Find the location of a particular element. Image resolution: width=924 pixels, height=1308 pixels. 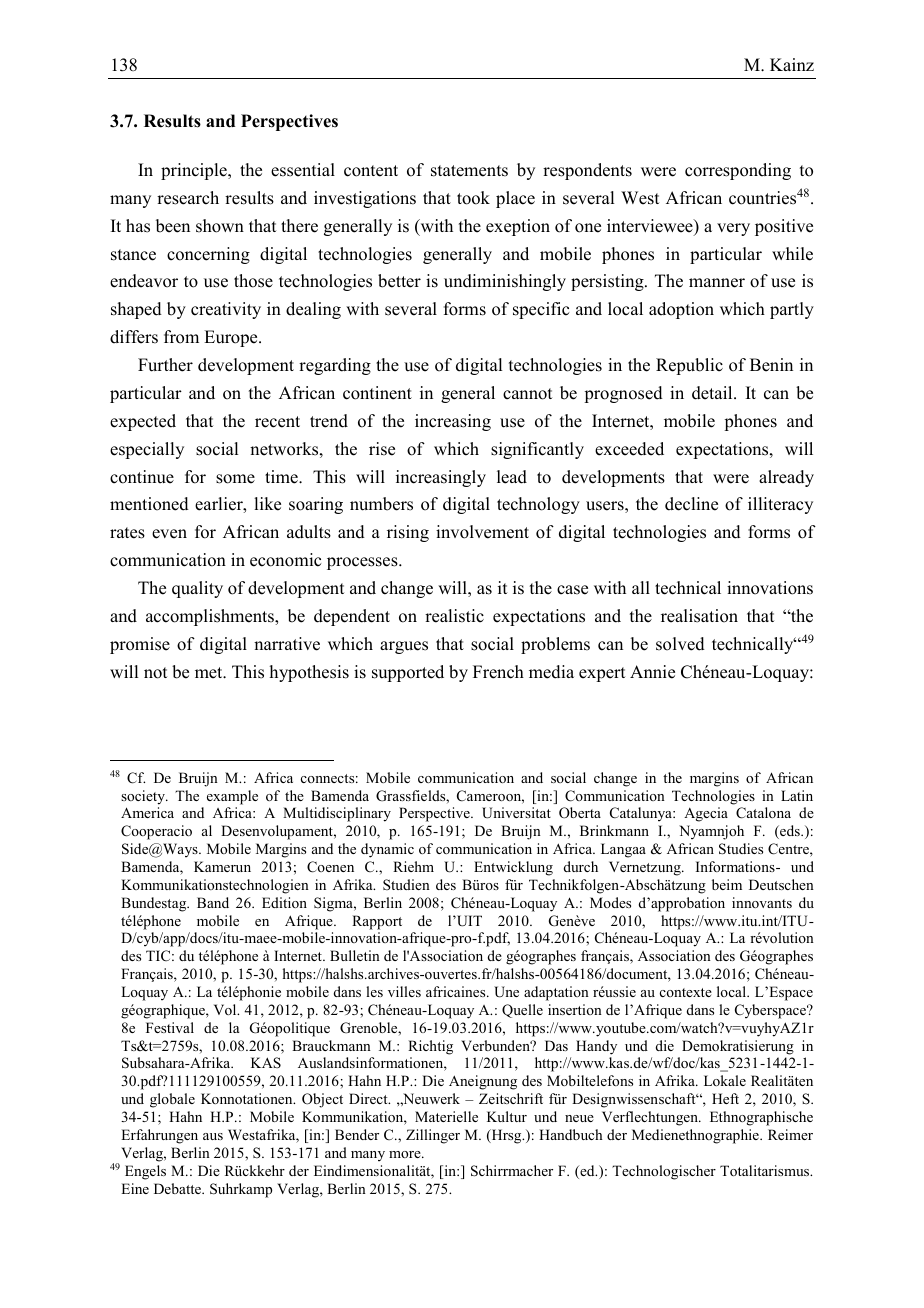

promise is located at coordinates (140, 645).
